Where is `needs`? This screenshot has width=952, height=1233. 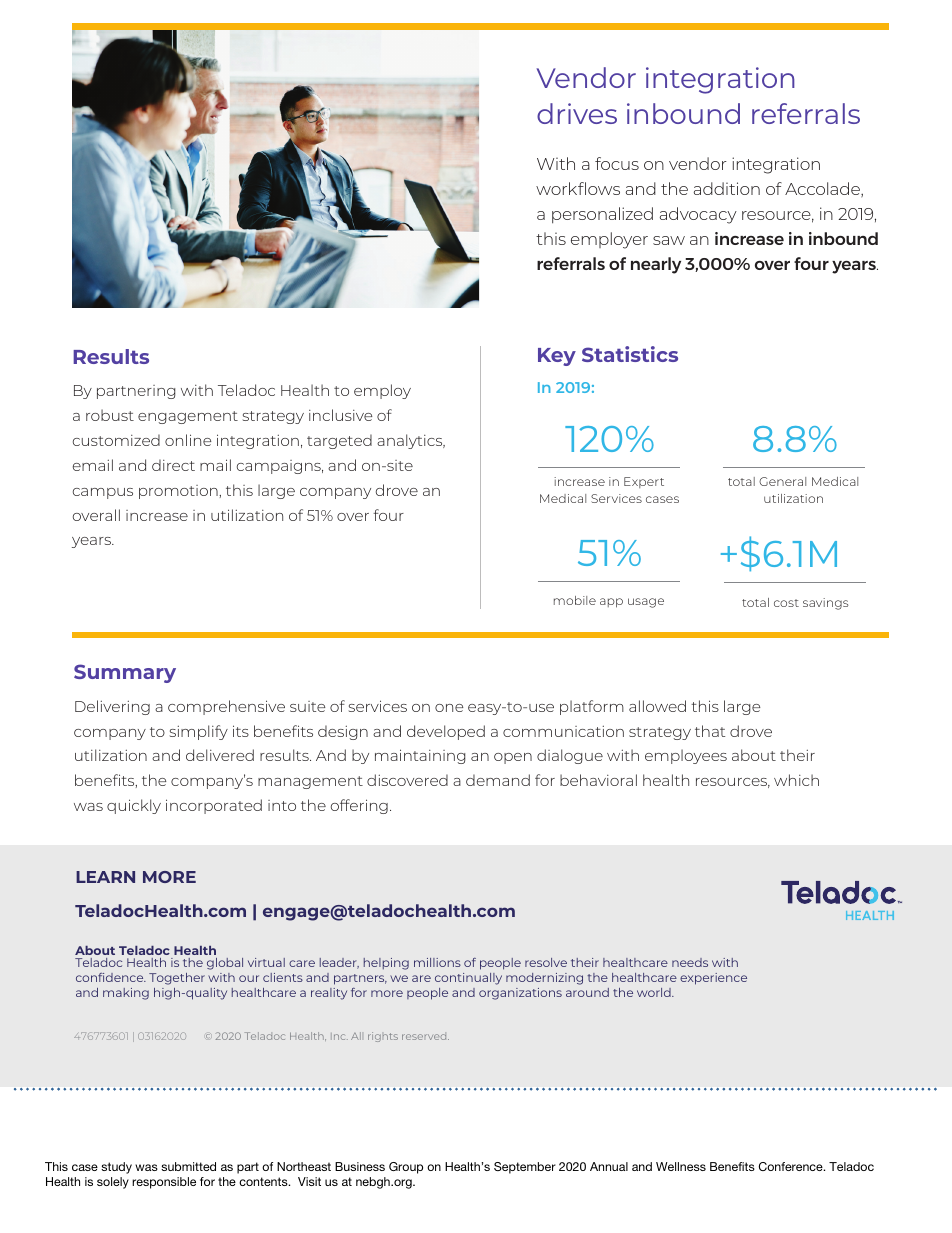
needs is located at coordinates (690, 962).
